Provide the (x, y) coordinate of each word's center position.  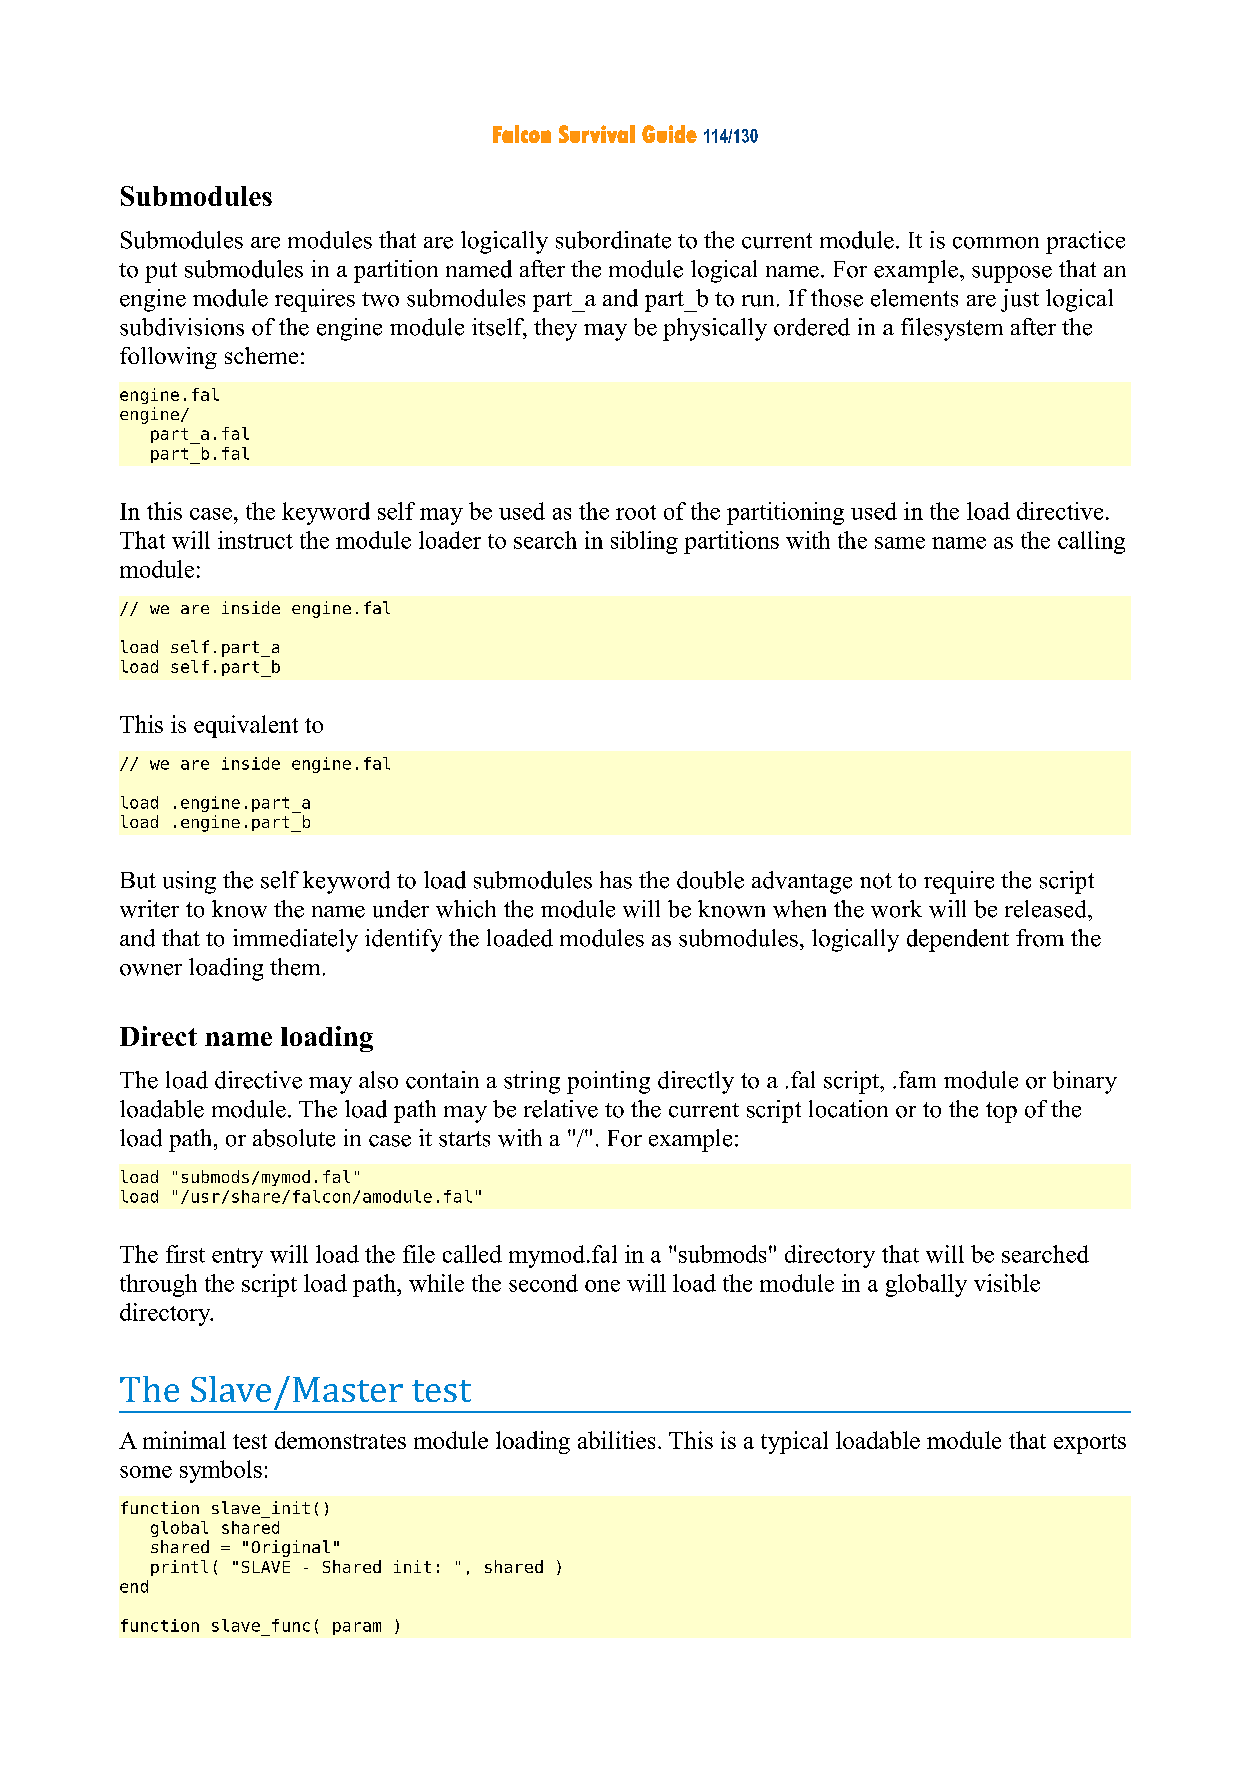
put (161, 272)
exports (1090, 1444)
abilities (616, 1440)
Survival (597, 134)
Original (291, 1548)
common (996, 243)
